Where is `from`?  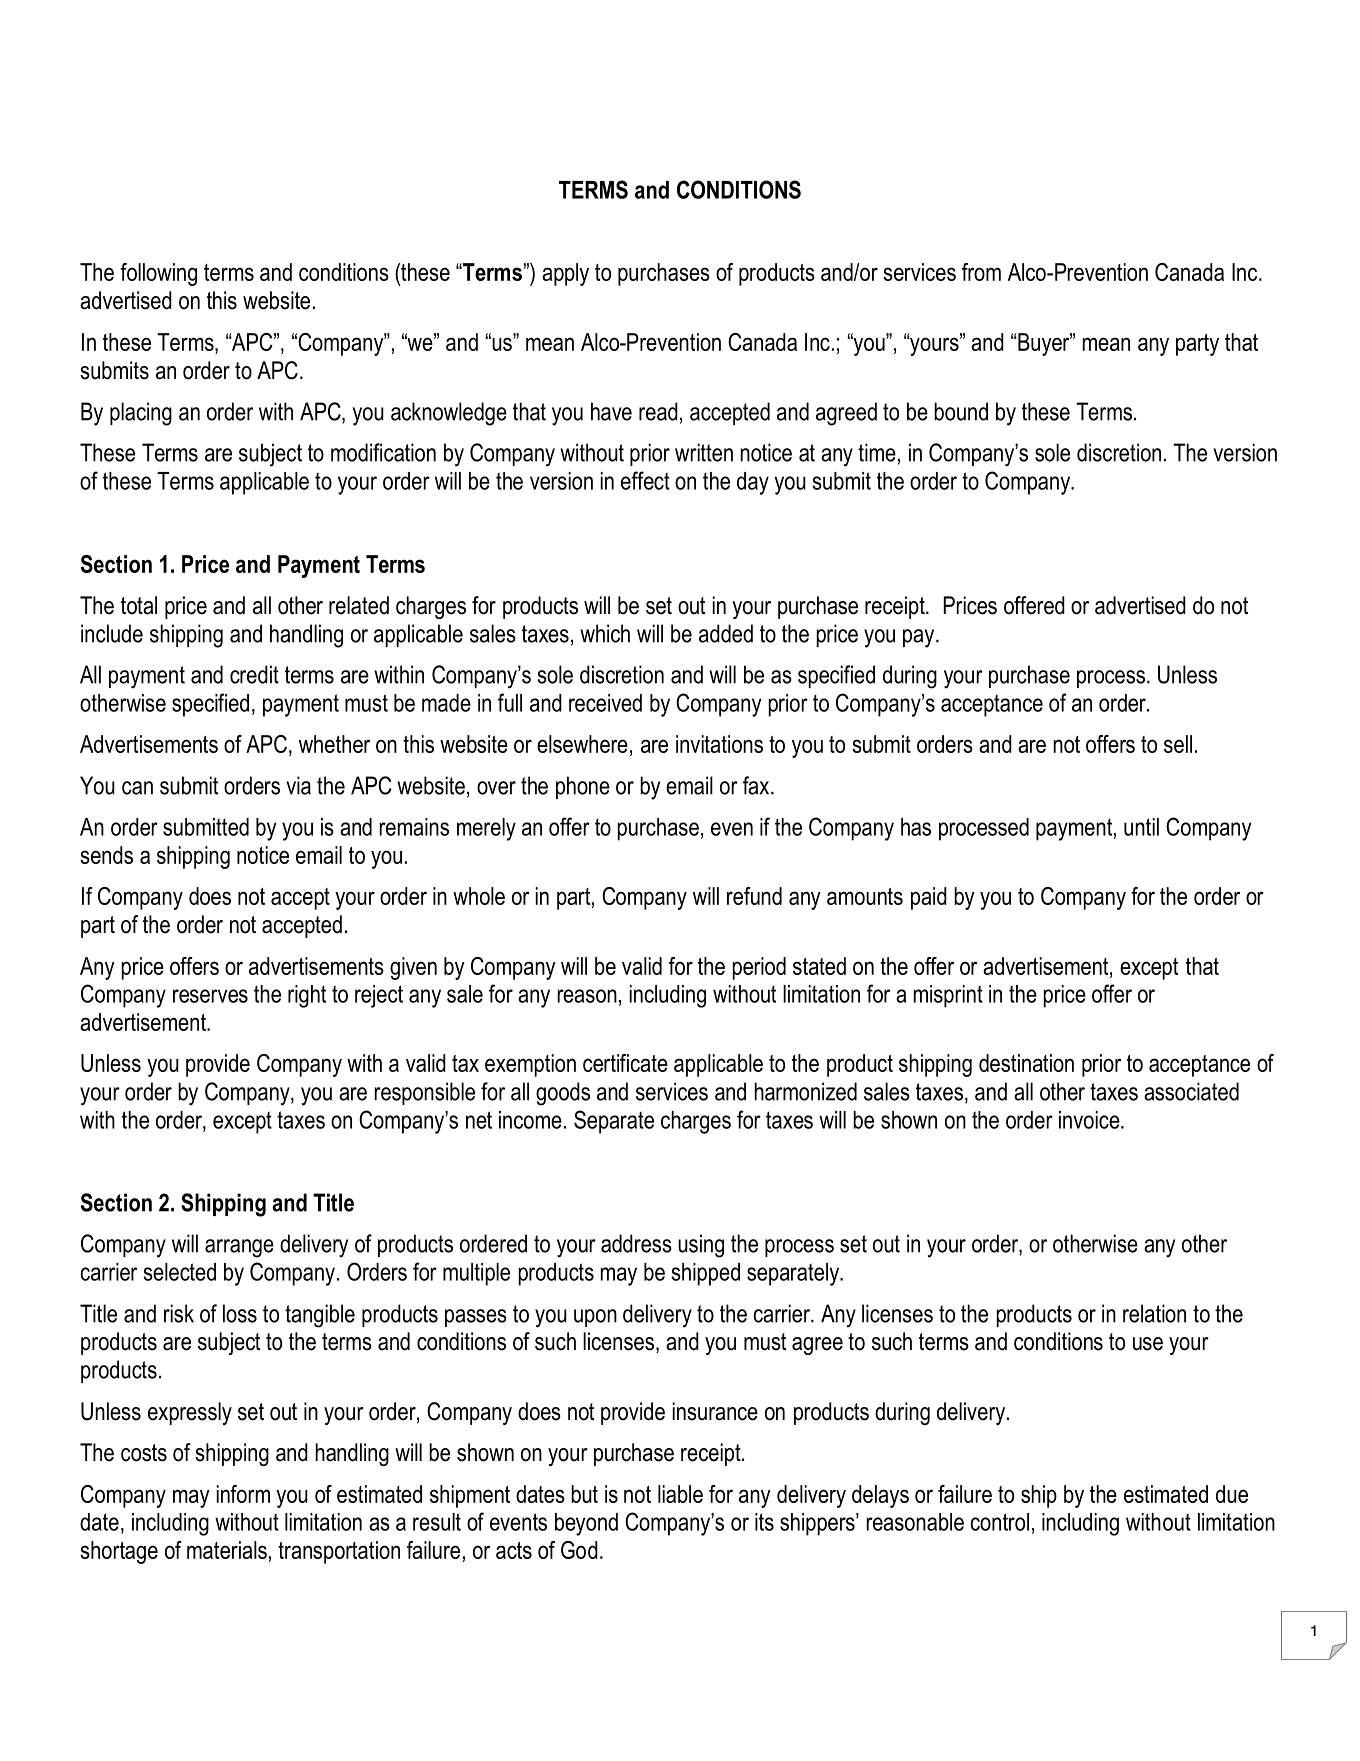 from is located at coordinates (981, 272).
